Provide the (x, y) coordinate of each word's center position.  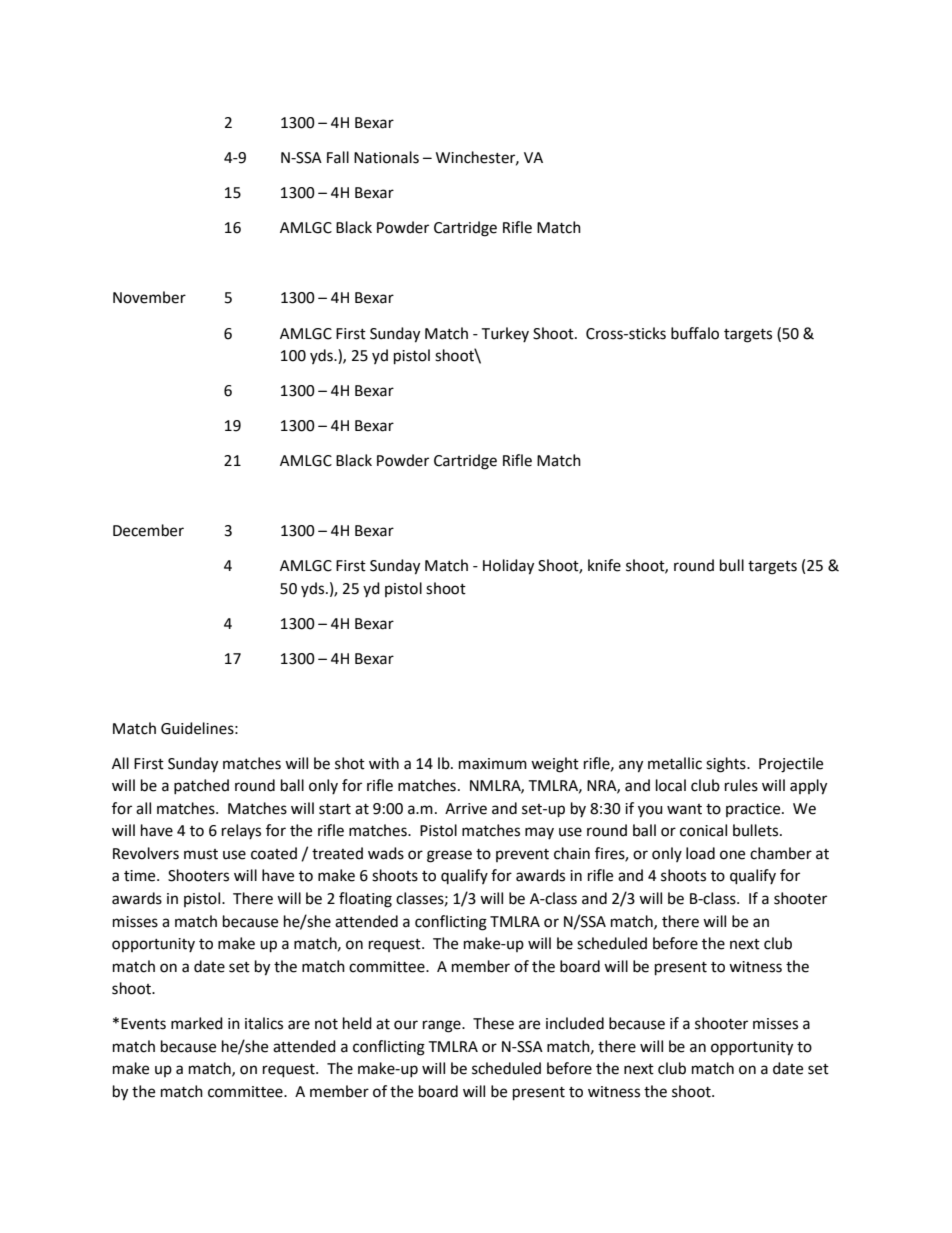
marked (197, 1023)
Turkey (505, 334)
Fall (338, 157)
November (149, 297)
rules (741, 785)
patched (201, 786)
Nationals (386, 157)
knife (604, 565)
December (148, 530)
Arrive (466, 809)
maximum (493, 764)
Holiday (508, 567)
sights (727, 765)
